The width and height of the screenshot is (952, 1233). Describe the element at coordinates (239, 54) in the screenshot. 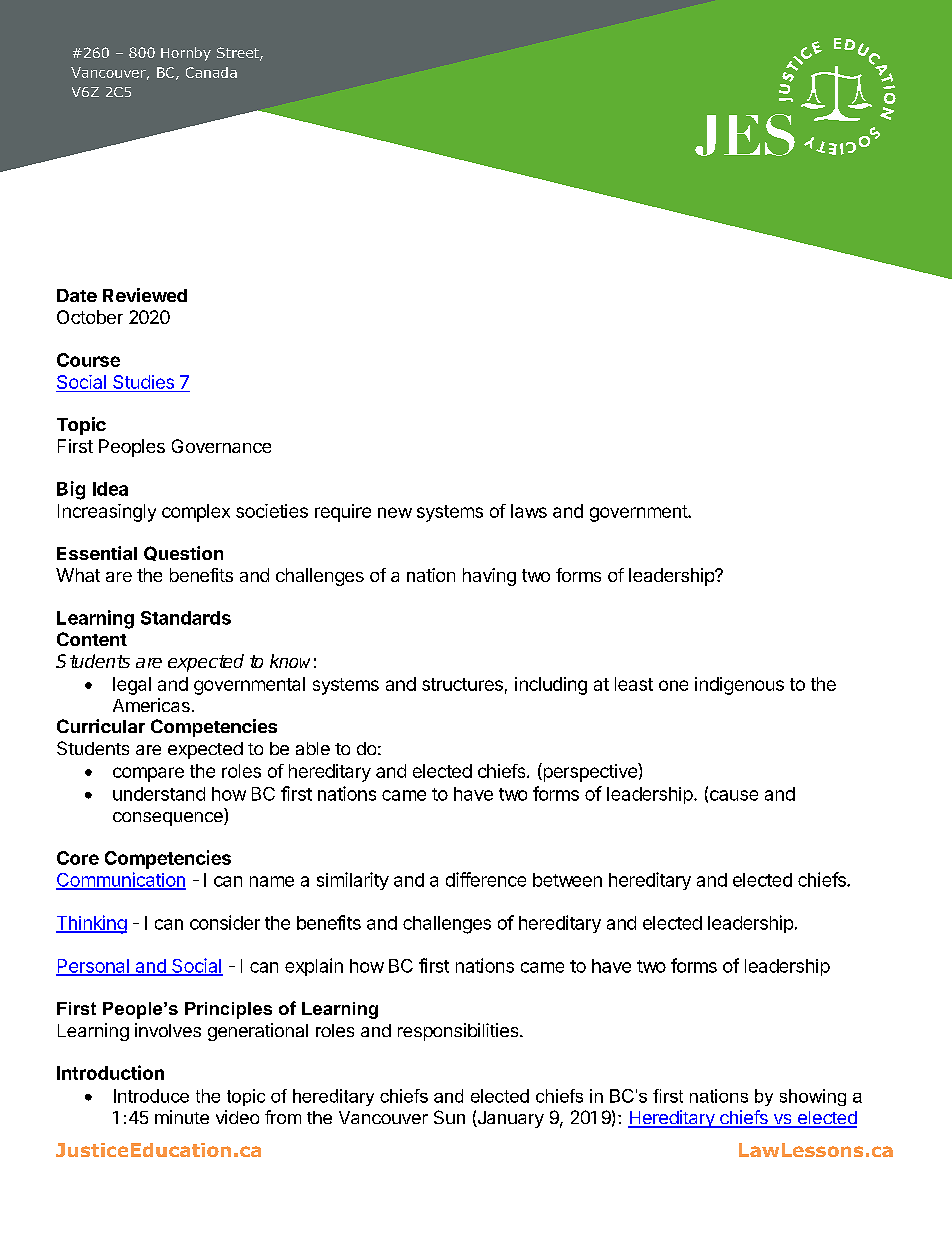

I see `Street` at that location.
